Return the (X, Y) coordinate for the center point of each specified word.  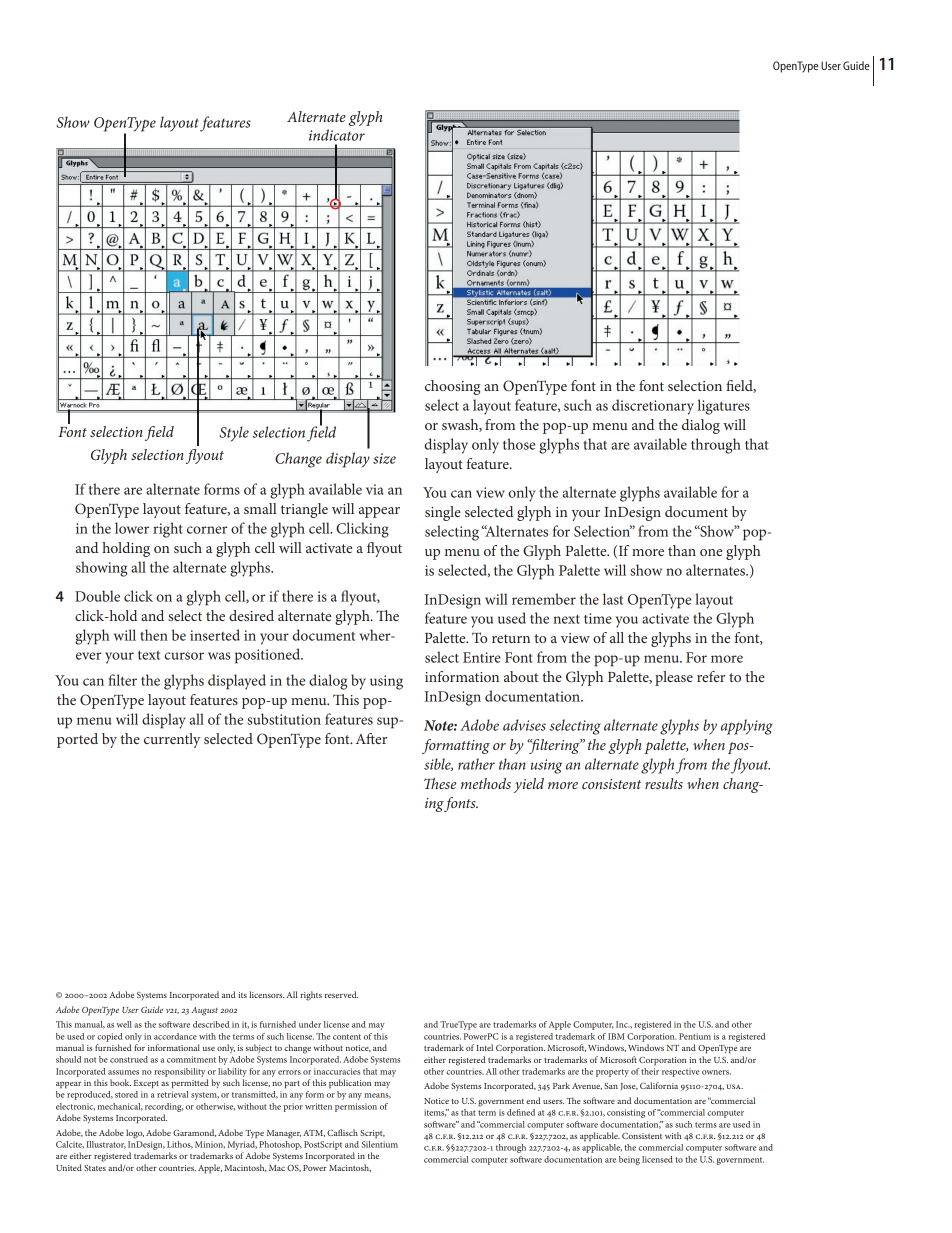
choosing (452, 387)
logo (135, 1134)
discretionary (653, 407)
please (674, 678)
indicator (337, 135)
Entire (482, 657)
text (149, 655)
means (377, 1096)
